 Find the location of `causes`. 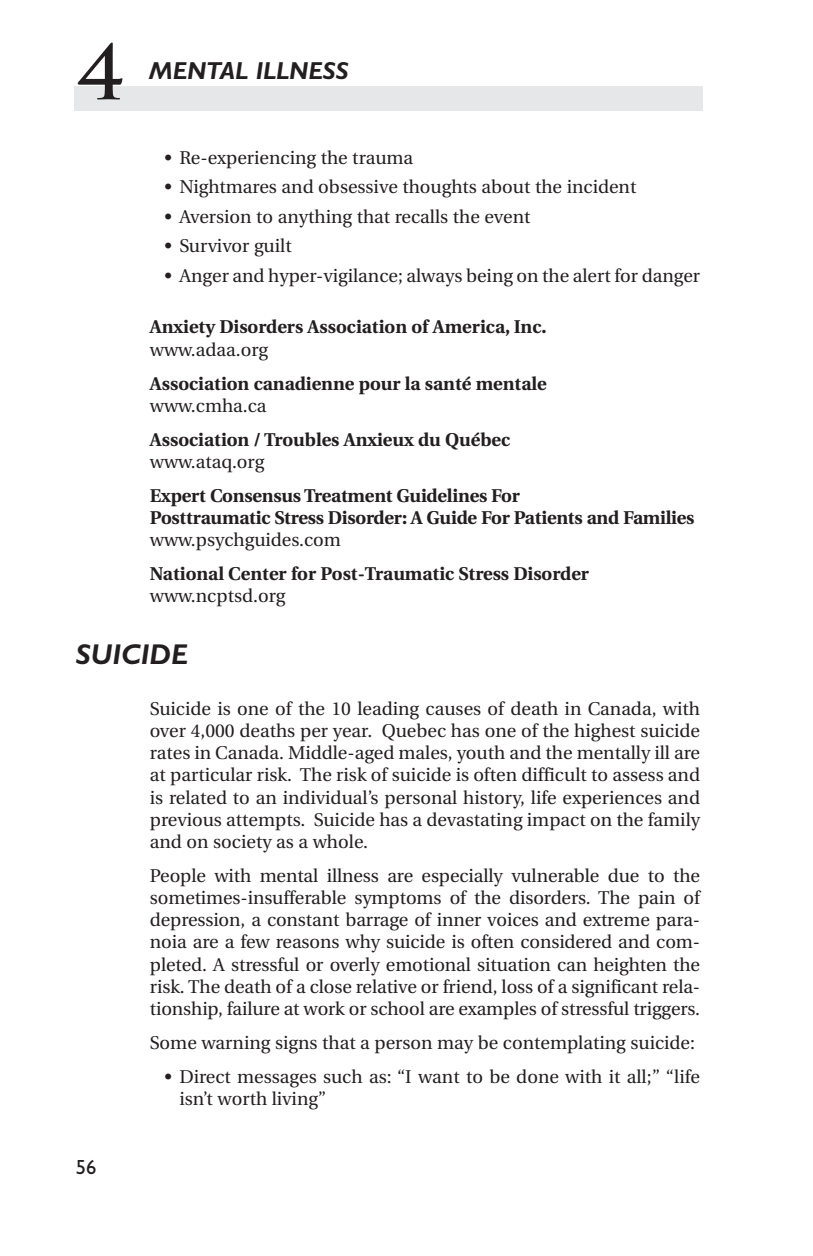

causes is located at coordinates (453, 710).
